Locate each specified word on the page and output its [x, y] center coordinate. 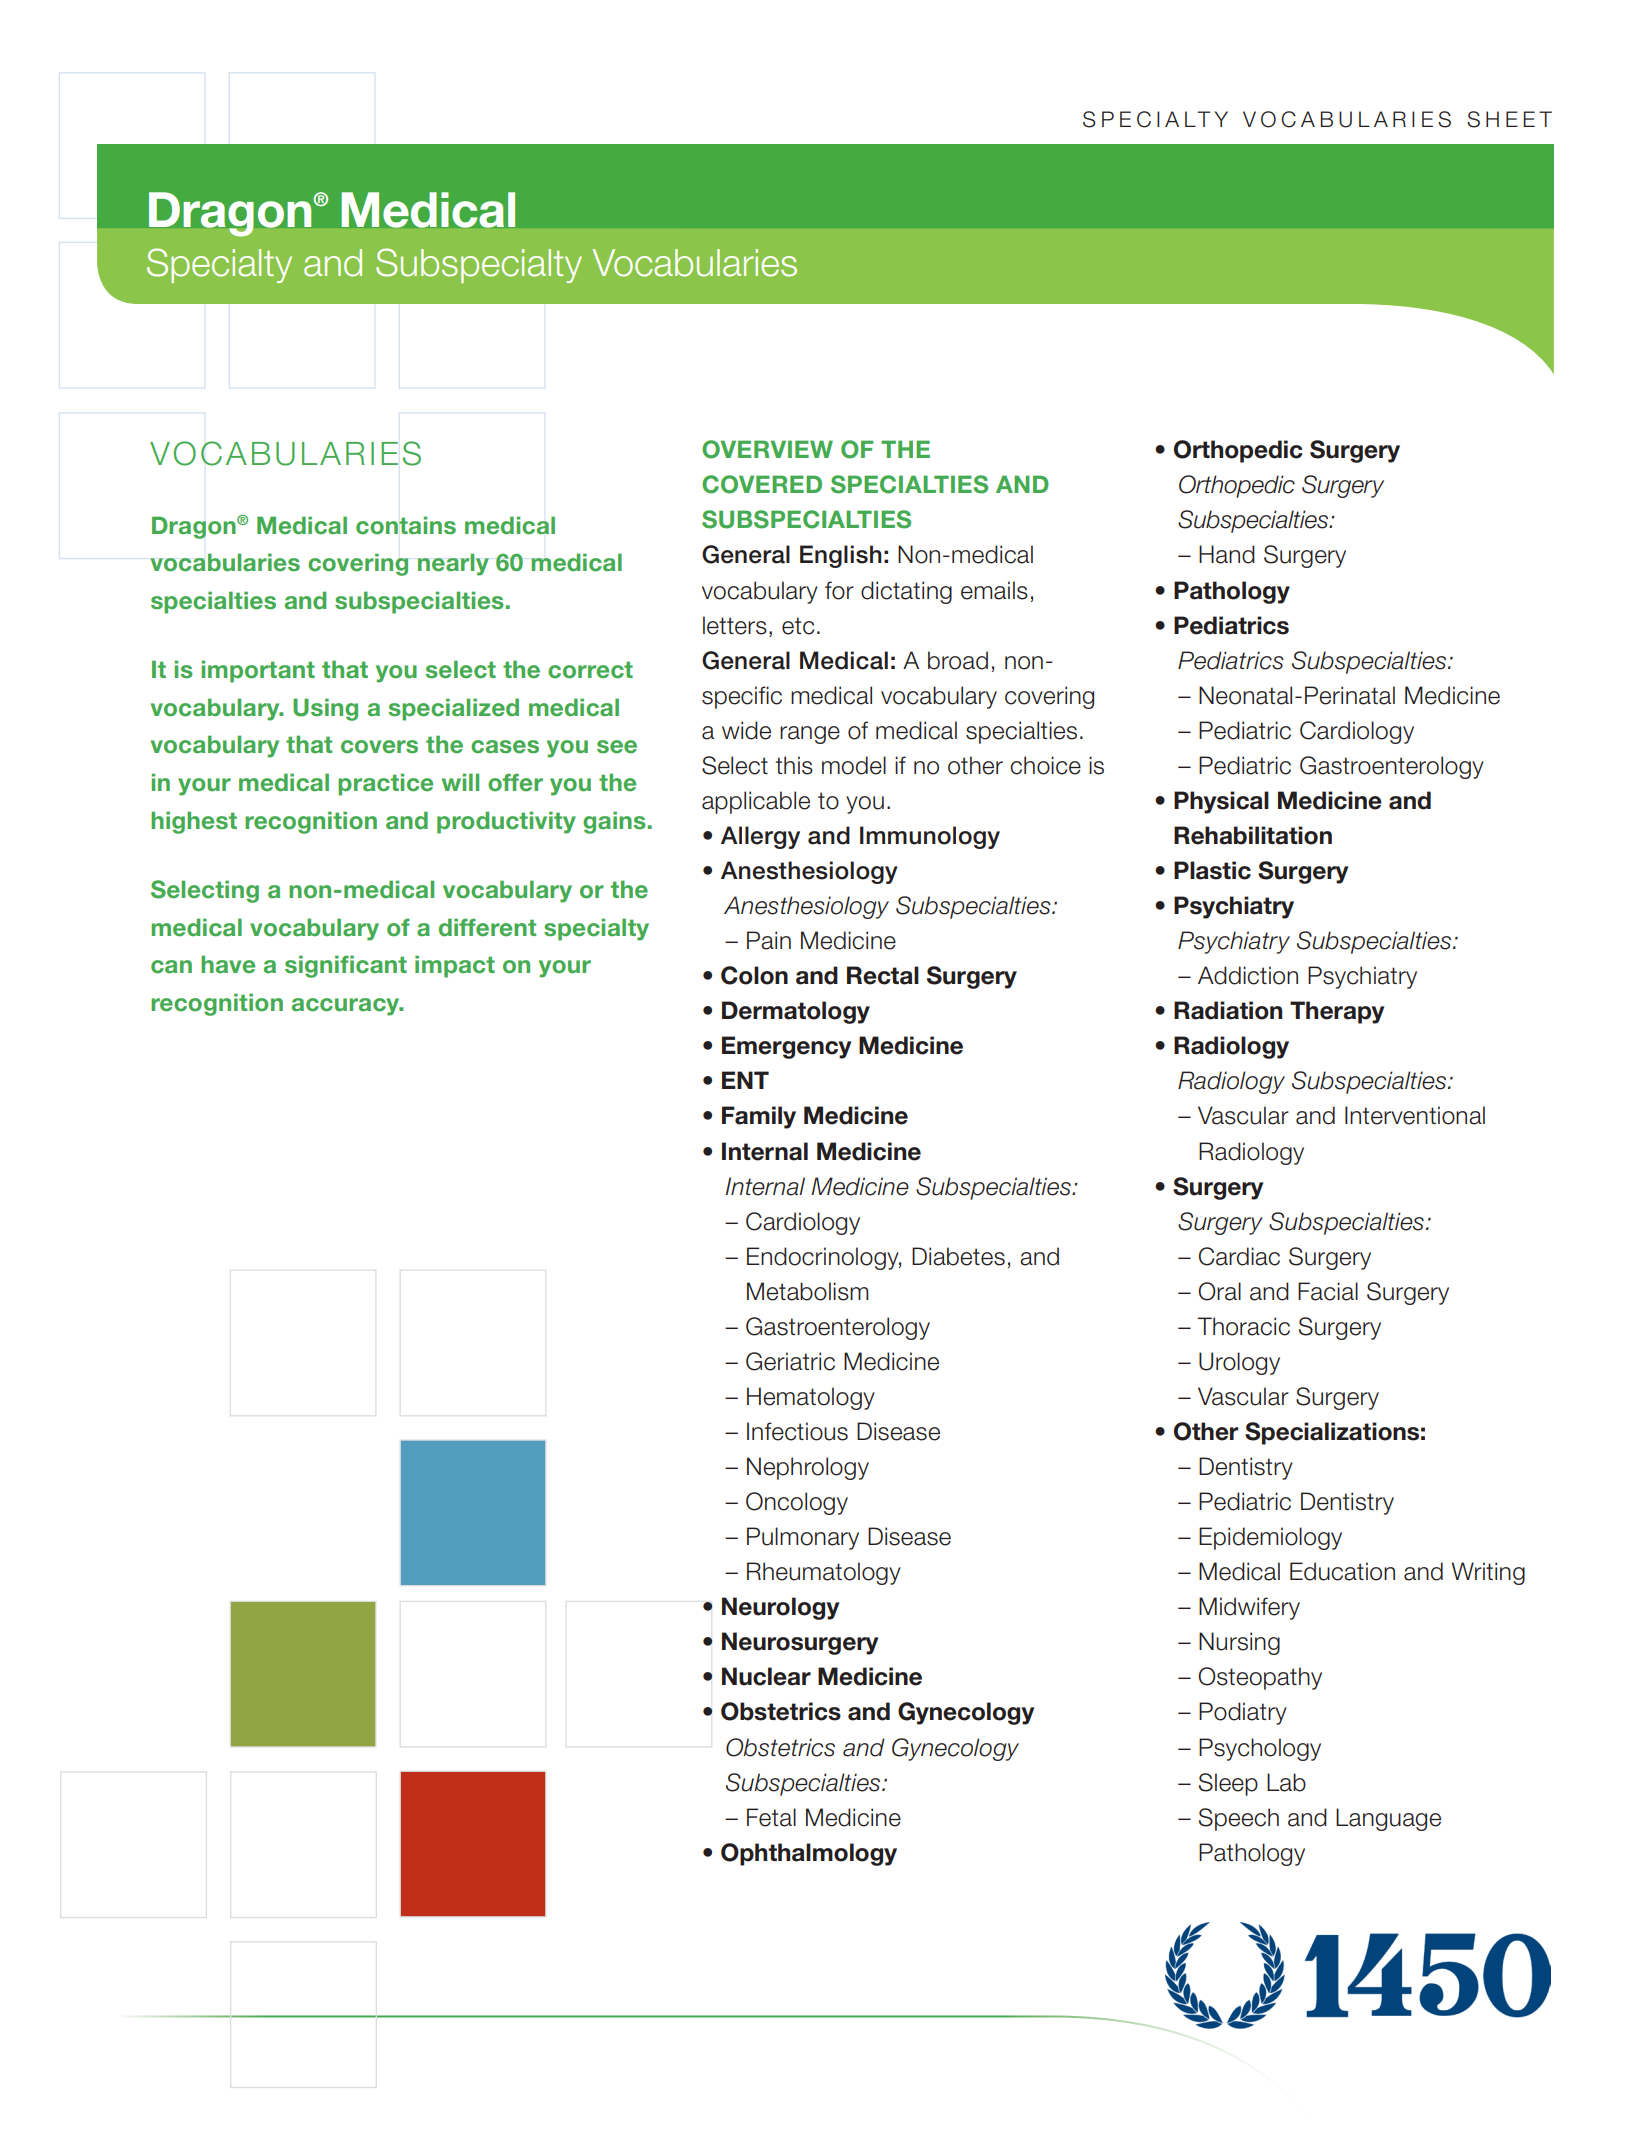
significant [346, 966]
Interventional [1415, 1115]
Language [1388, 1819]
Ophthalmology [809, 1854]
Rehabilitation [1253, 835]
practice [385, 784]
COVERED [762, 484]
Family [759, 1117]
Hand [1227, 554]
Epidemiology [1270, 1538]
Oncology [797, 1503]
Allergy [760, 837]
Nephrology [808, 1468]
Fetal [771, 1817]
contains [406, 525]
